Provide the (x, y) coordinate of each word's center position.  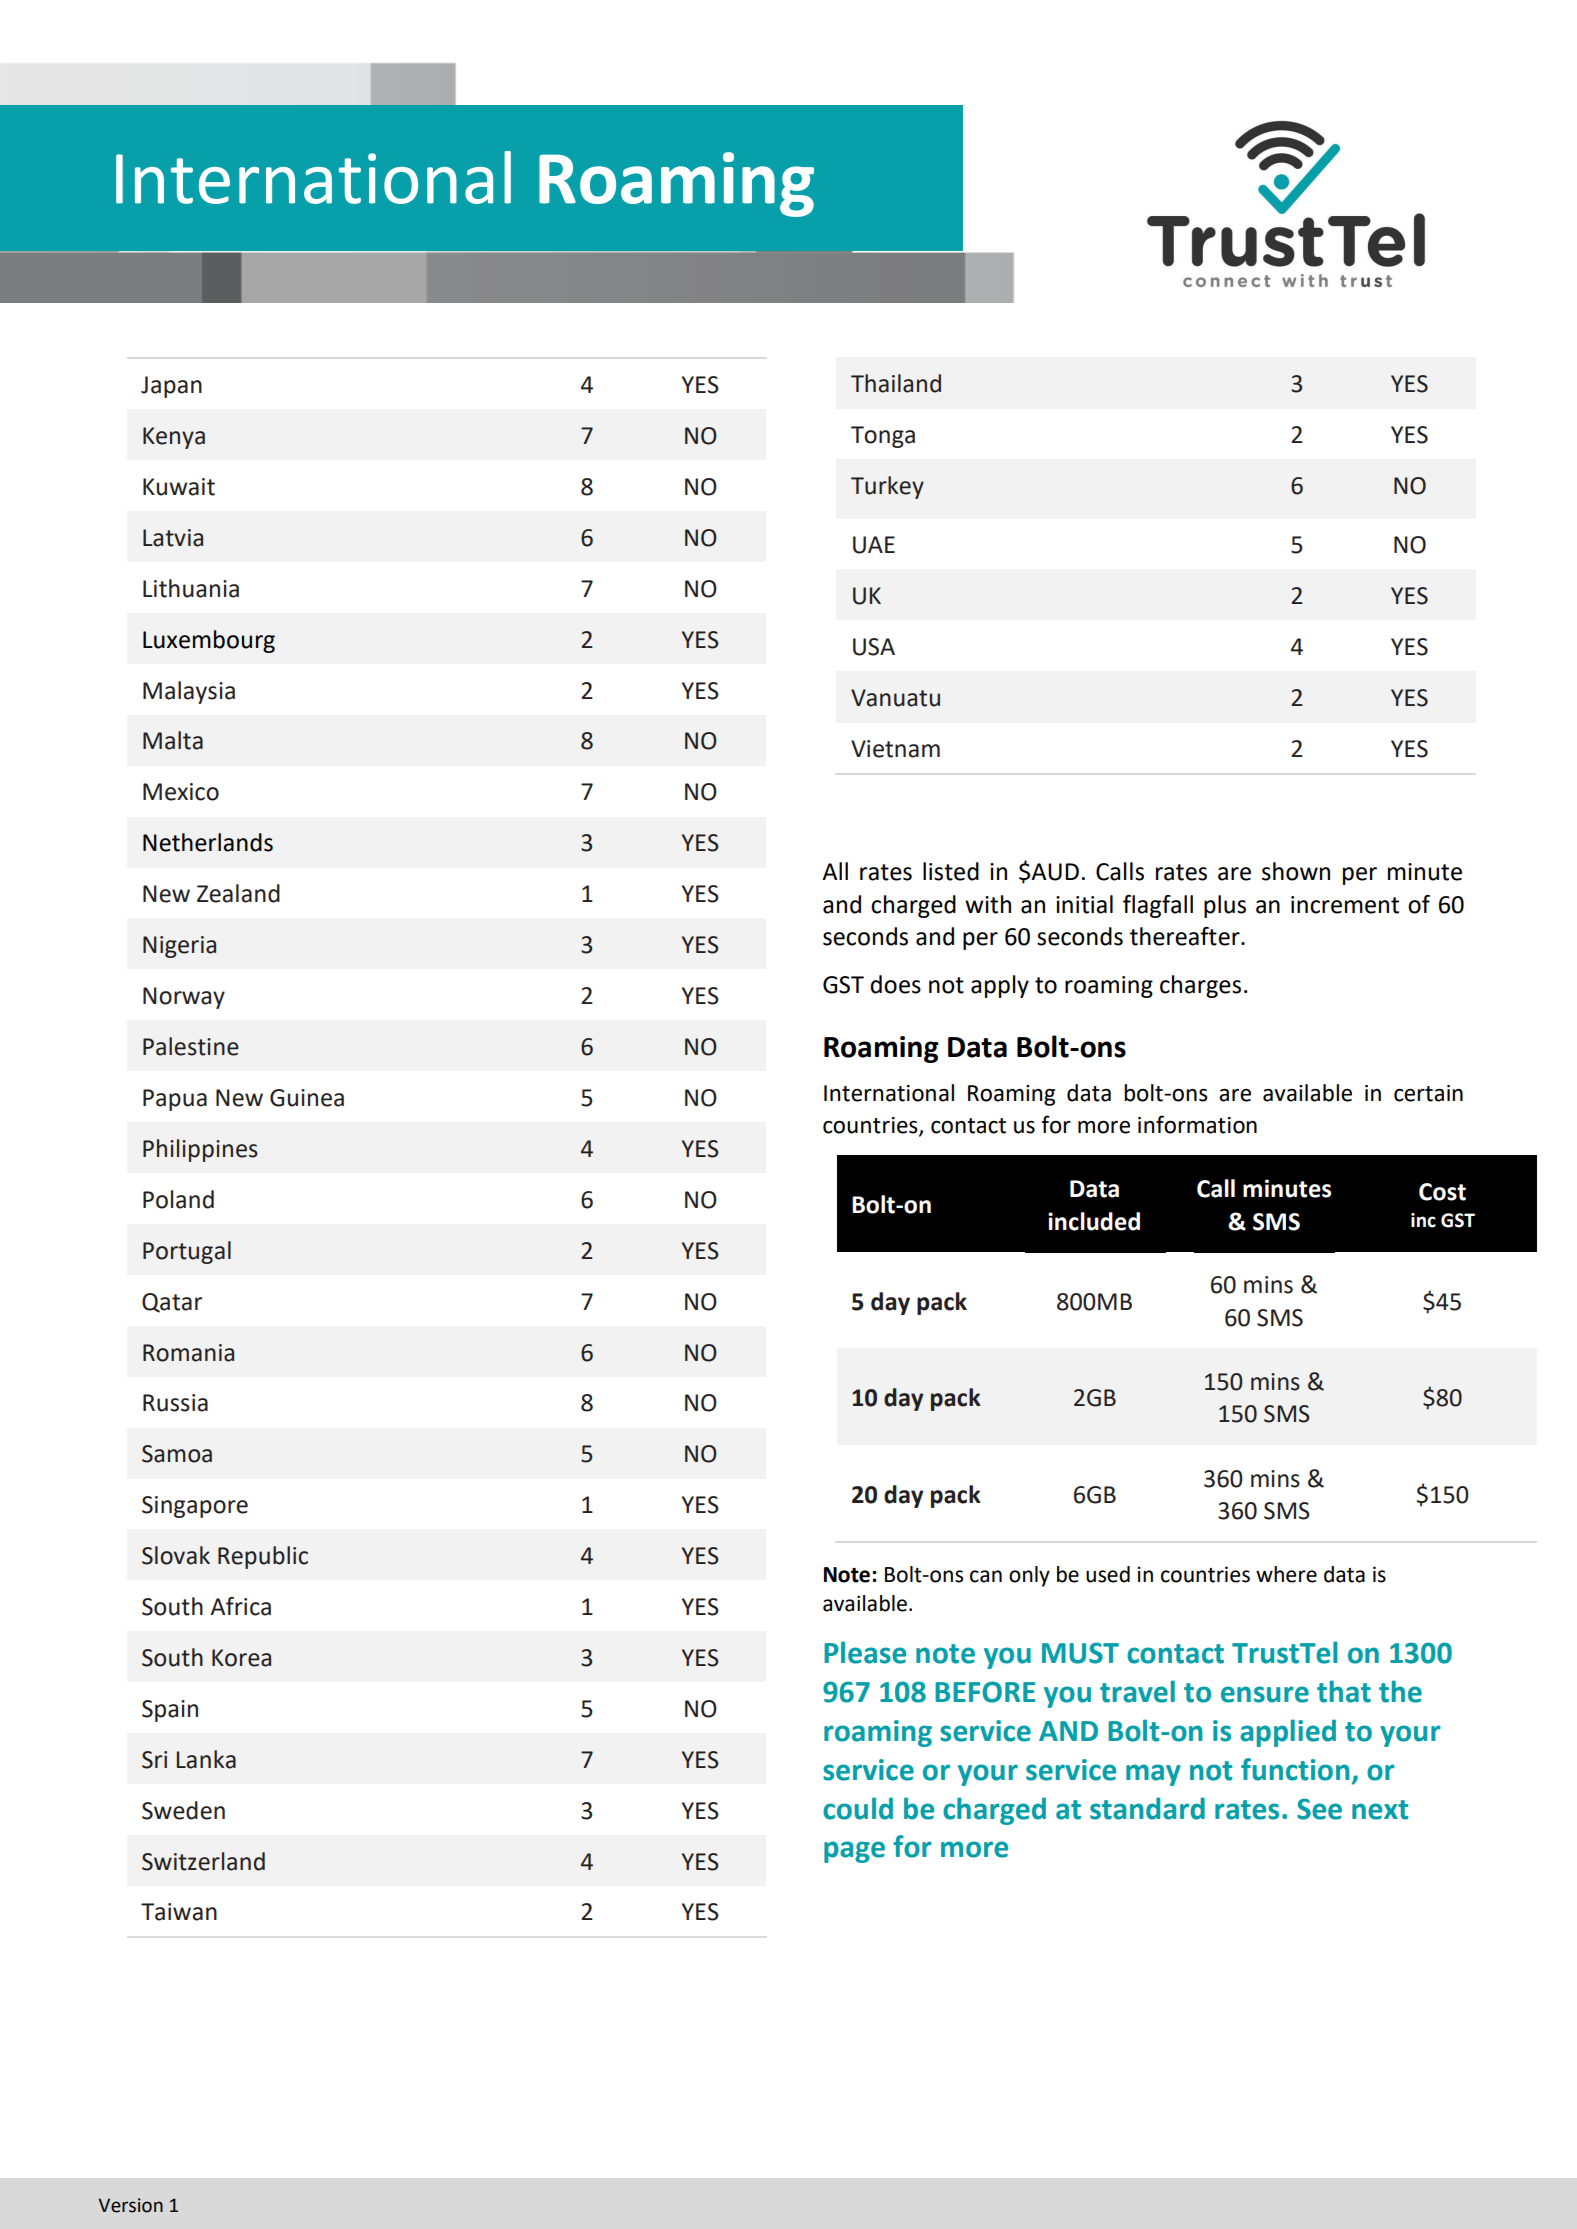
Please (865, 1652)
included (1094, 1221)
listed (951, 871)
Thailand (896, 383)
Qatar (172, 1303)
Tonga (883, 437)
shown (1296, 871)
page (854, 1852)
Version (130, 2205)
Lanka (206, 1759)
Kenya (174, 438)
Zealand (238, 893)
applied (1288, 1733)
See (1319, 1809)
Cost (1442, 1192)
